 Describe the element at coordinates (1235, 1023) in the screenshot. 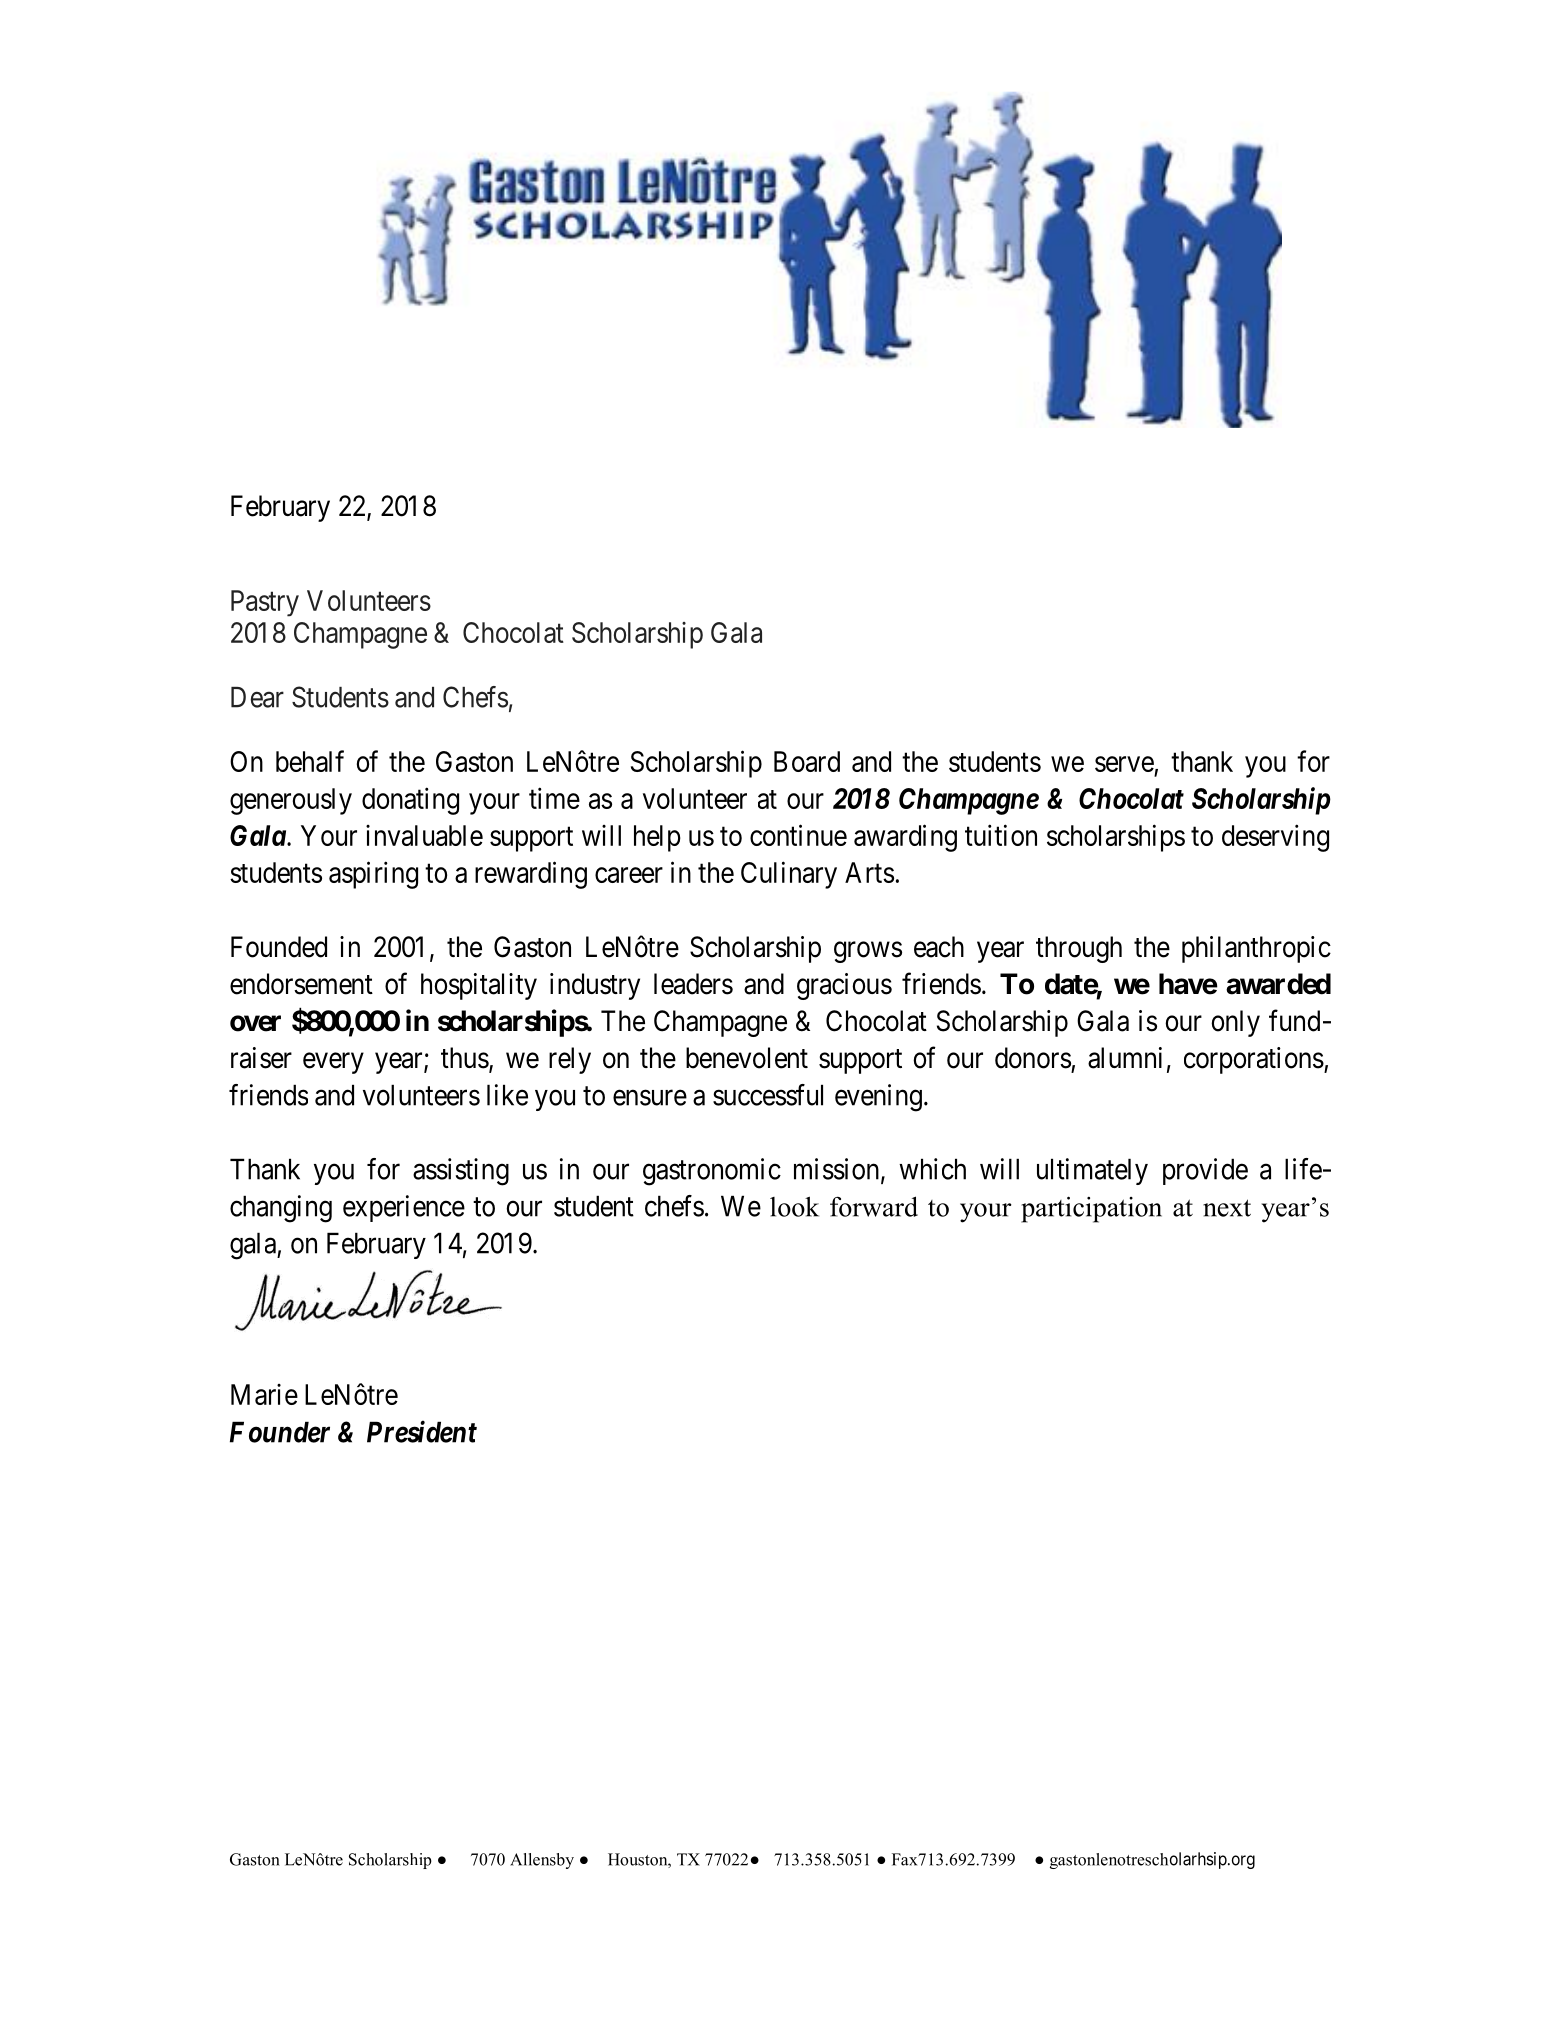

I see `only` at that location.
